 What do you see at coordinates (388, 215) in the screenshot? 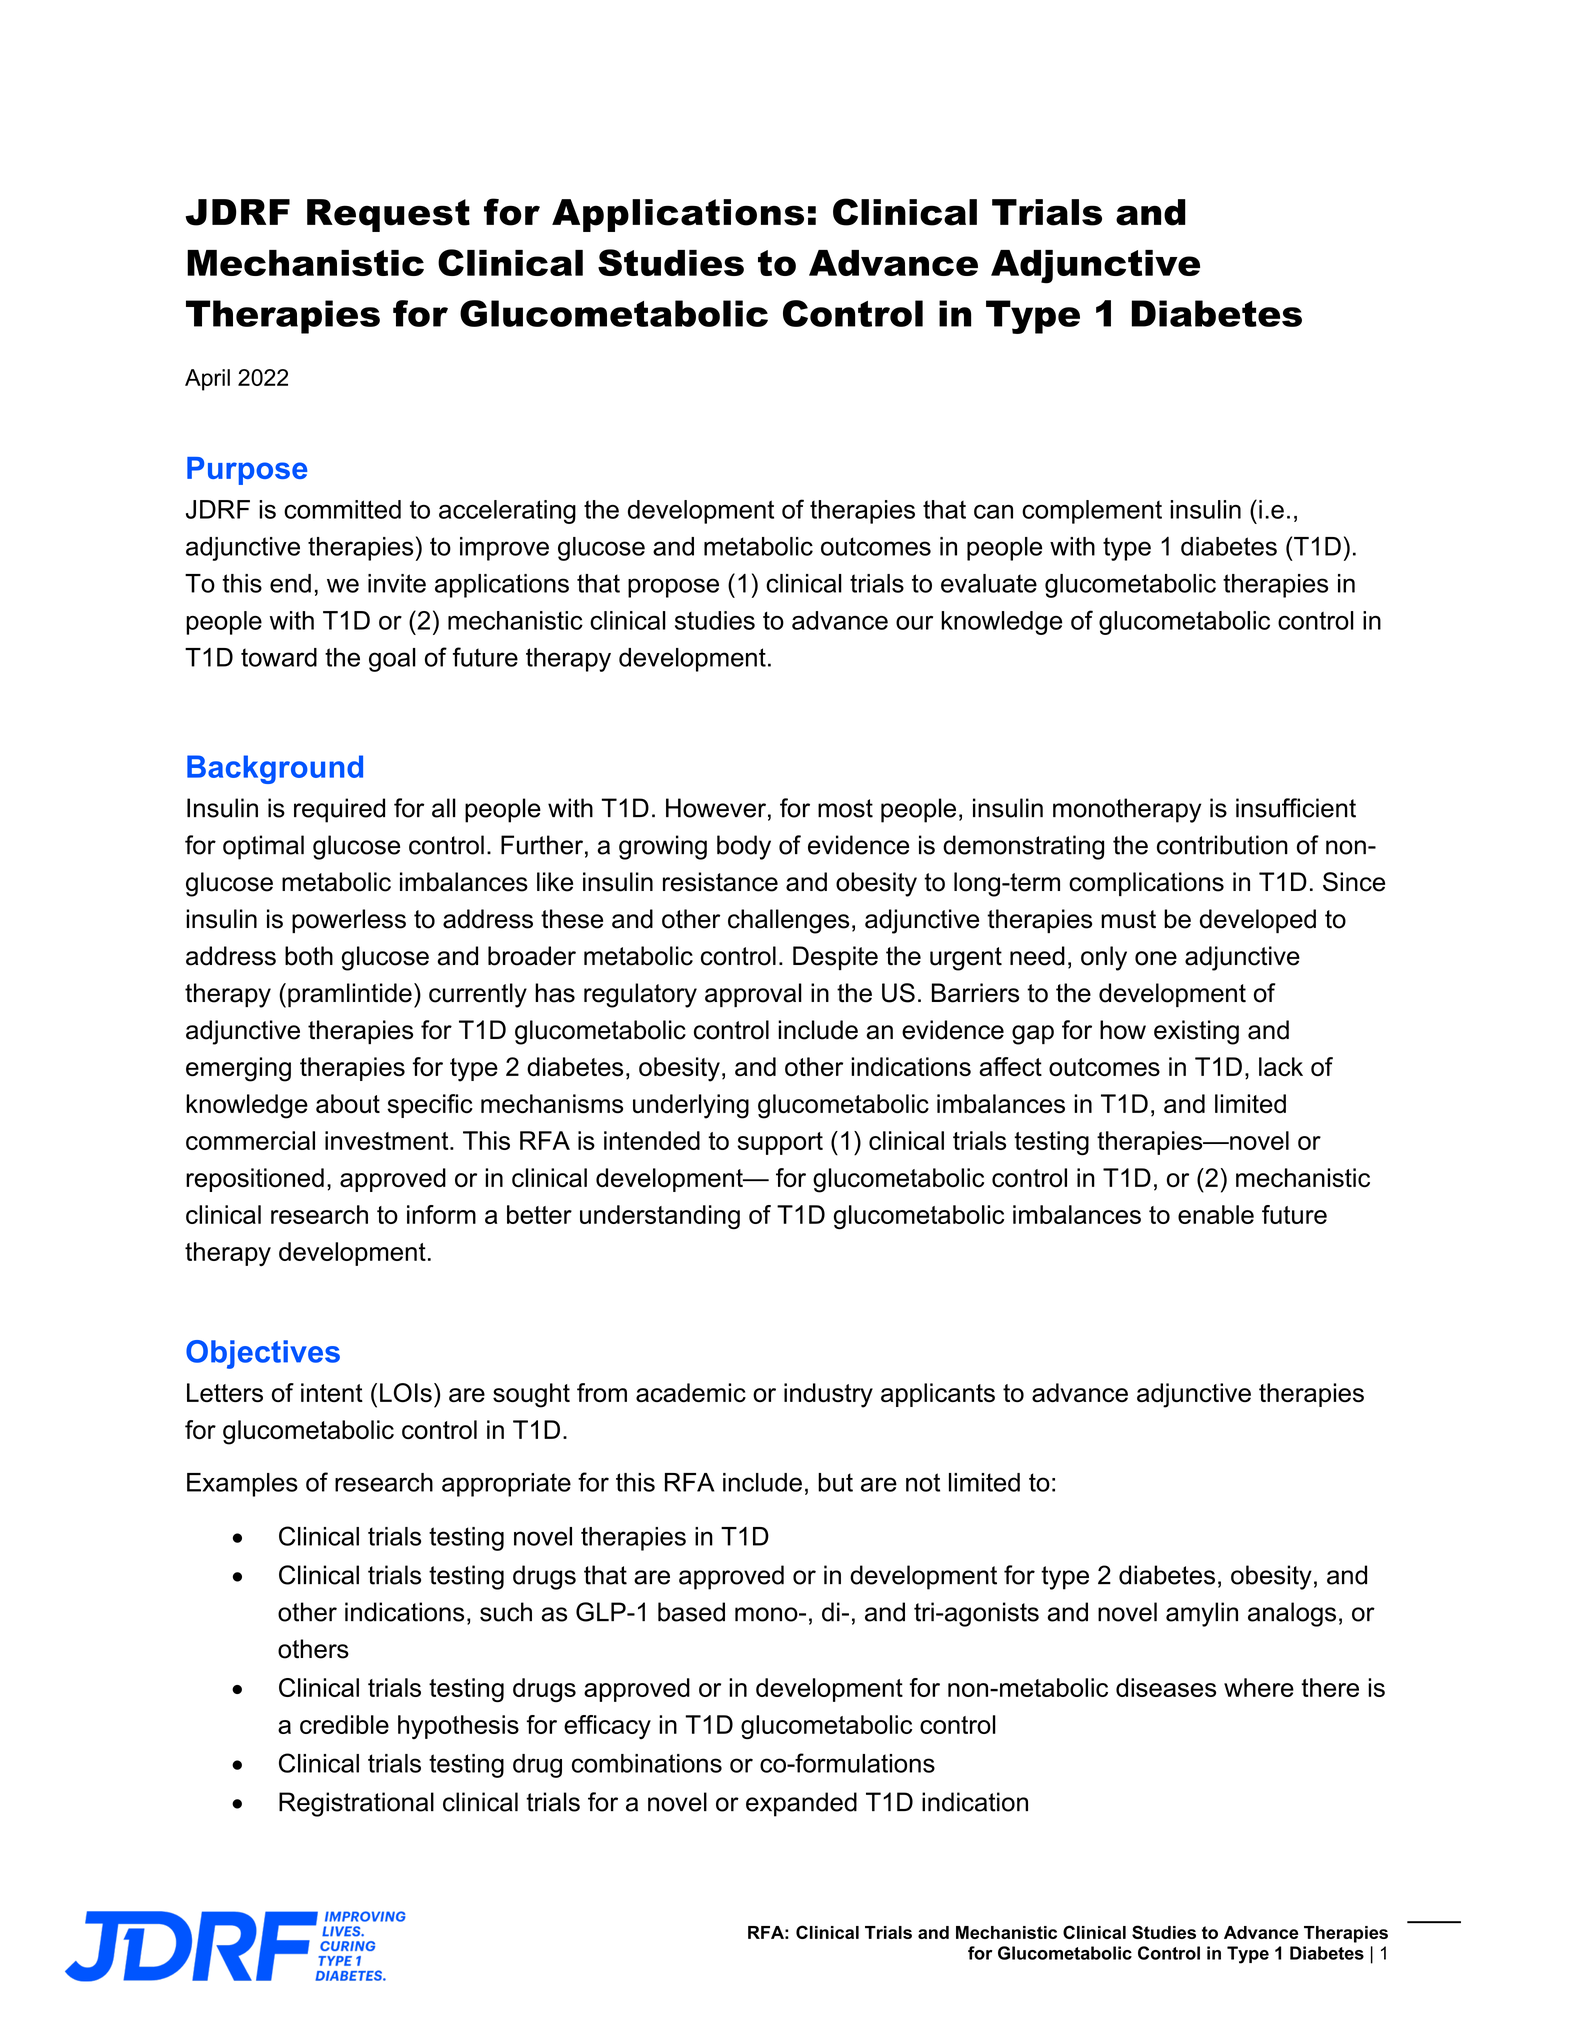
I see `Request` at bounding box center [388, 215].
